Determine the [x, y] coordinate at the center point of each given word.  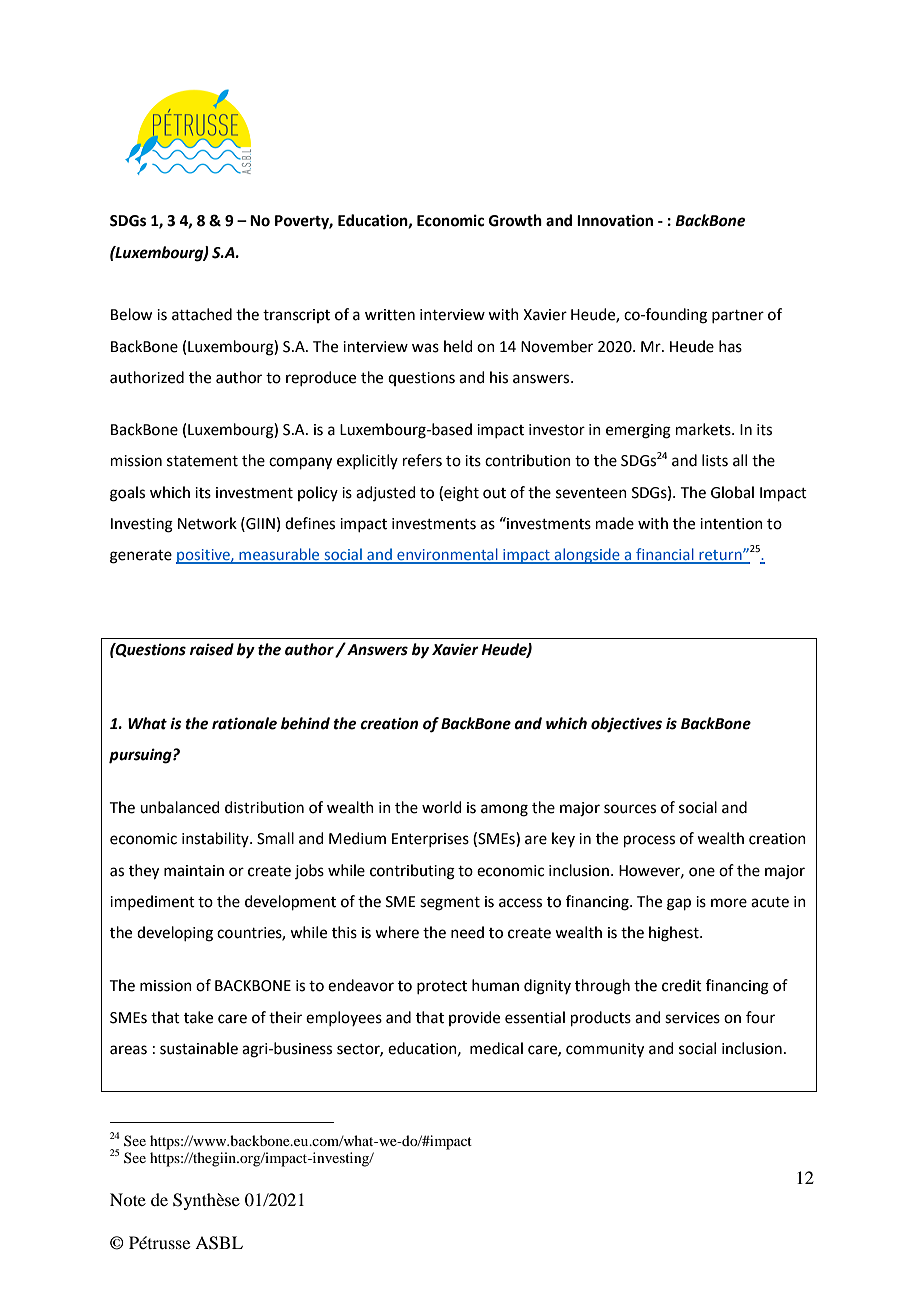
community [605, 1050]
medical [496, 1048]
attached [202, 314]
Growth [515, 220]
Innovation [615, 220]
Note [128, 1199]
